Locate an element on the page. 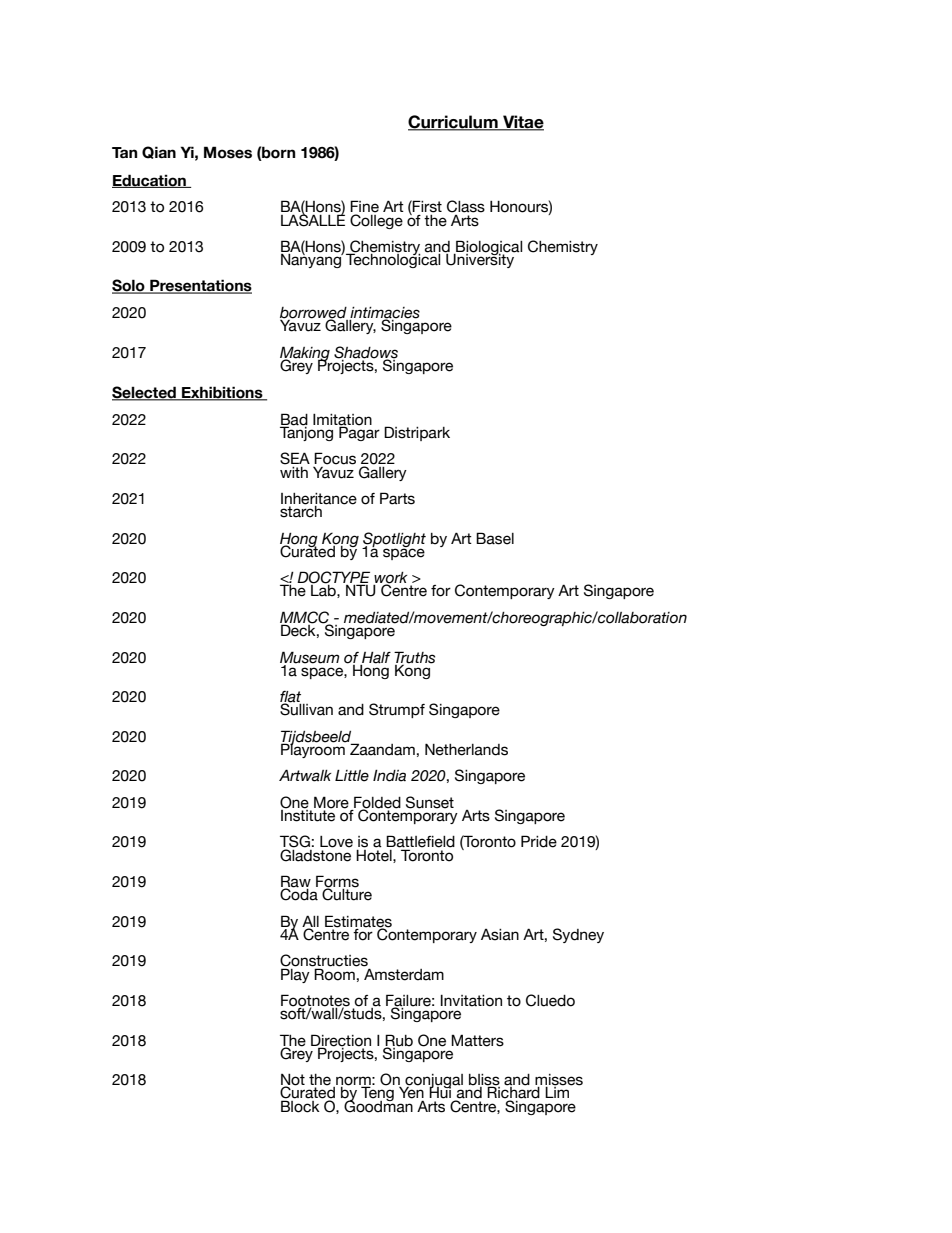  Qian is located at coordinates (159, 152).
